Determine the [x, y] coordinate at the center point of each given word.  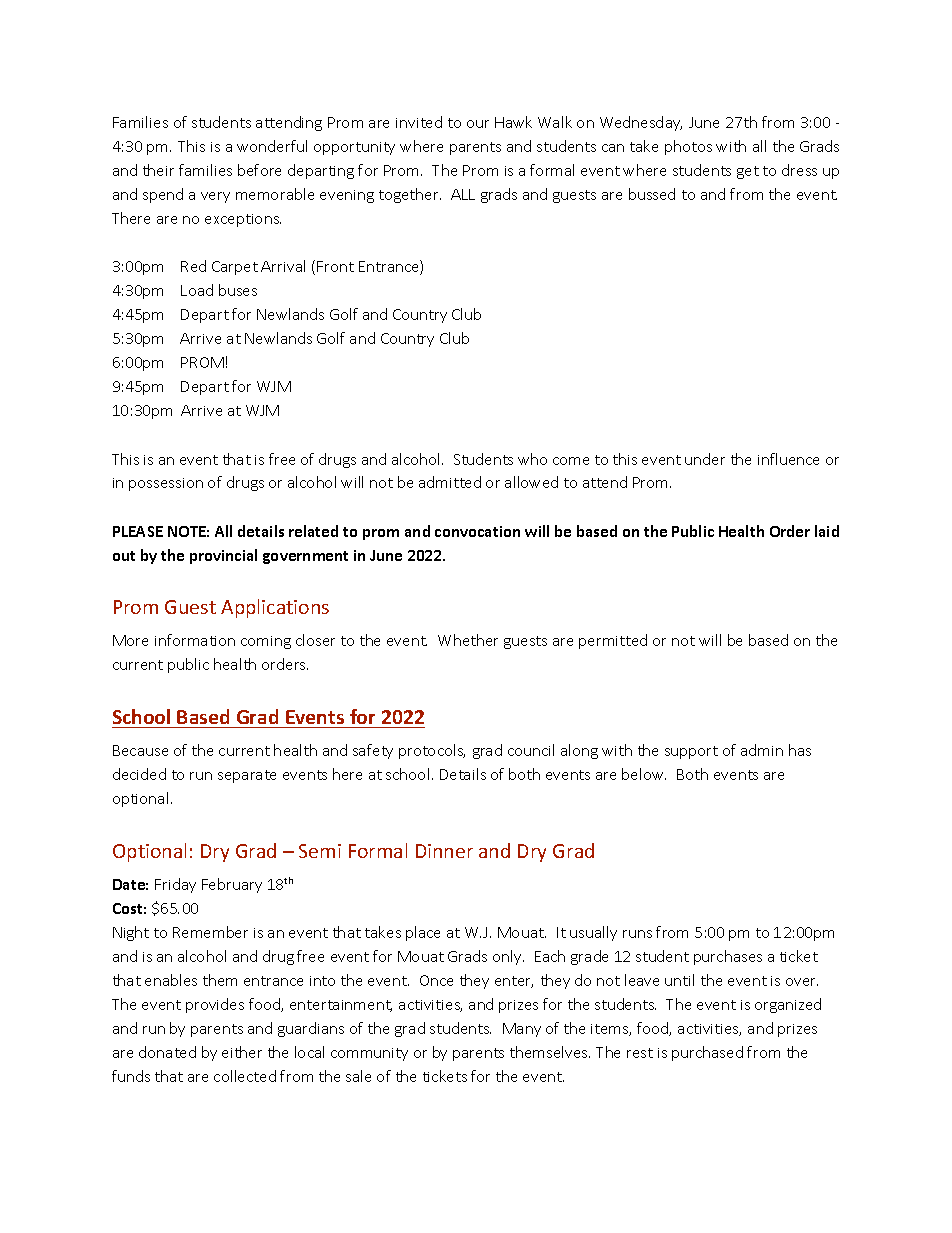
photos [688, 147]
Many [522, 1030]
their [158, 170]
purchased [707, 1053]
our [478, 124]
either [242, 1052]
